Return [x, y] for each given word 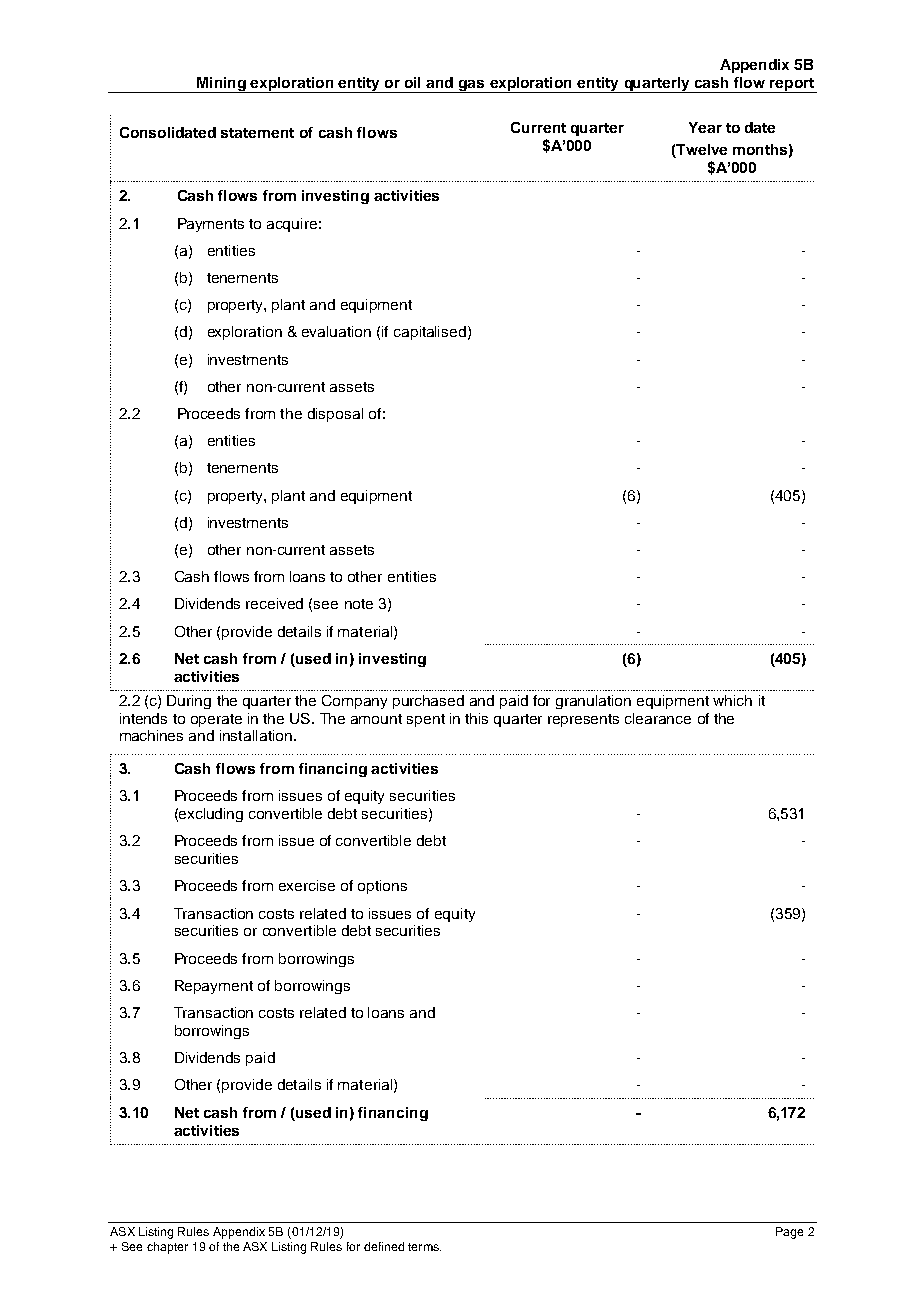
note [359, 604]
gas [472, 86]
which [732, 700]
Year [705, 127]
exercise [307, 885]
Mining [221, 85]
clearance [658, 718]
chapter [167, 1248]
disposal [335, 415]
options [382, 887]
